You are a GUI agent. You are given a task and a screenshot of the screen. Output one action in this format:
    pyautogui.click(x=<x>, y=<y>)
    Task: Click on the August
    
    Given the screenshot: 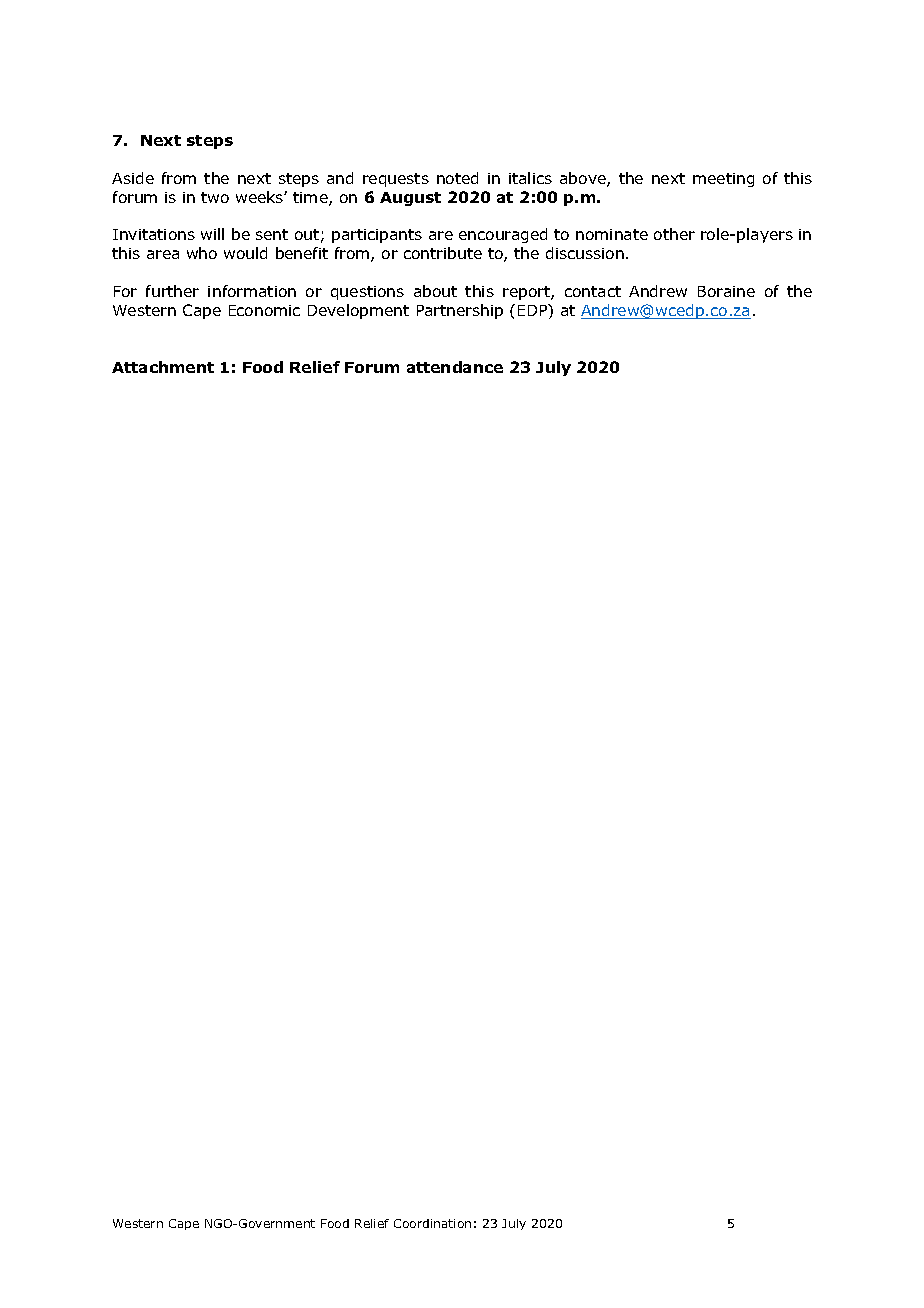 What is the action you would take?
    pyautogui.click(x=410, y=199)
